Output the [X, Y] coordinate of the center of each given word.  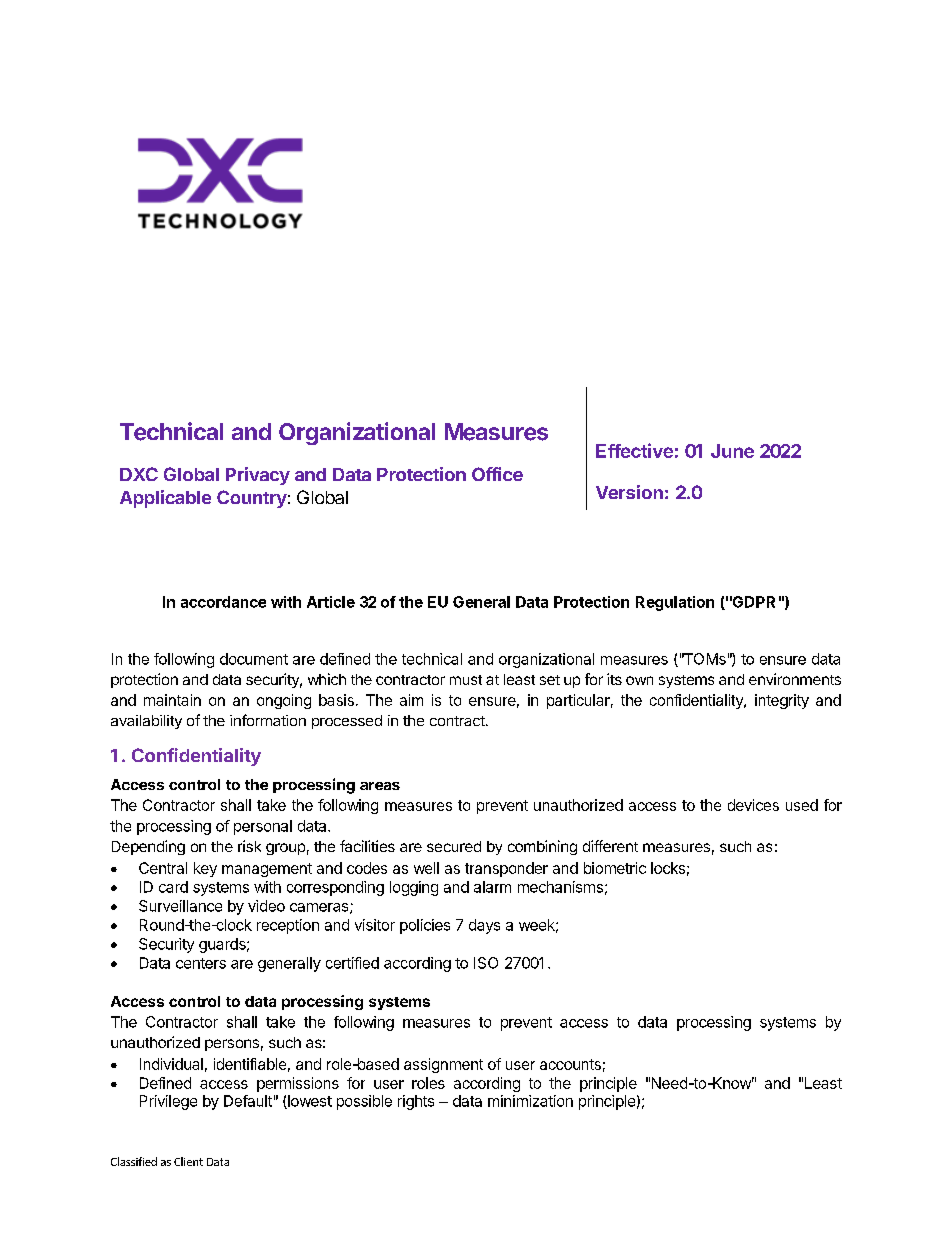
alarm [492, 887]
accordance [223, 602]
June [732, 451]
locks [668, 868]
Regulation [675, 603]
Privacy [258, 476]
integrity [782, 701]
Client [188, 1161]
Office [497, 474]
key [205, 869]
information [268, 720]
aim [411, 700]
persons [232, 1045]
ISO [486, 963]
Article [331, 602]
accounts [570, 1064]
